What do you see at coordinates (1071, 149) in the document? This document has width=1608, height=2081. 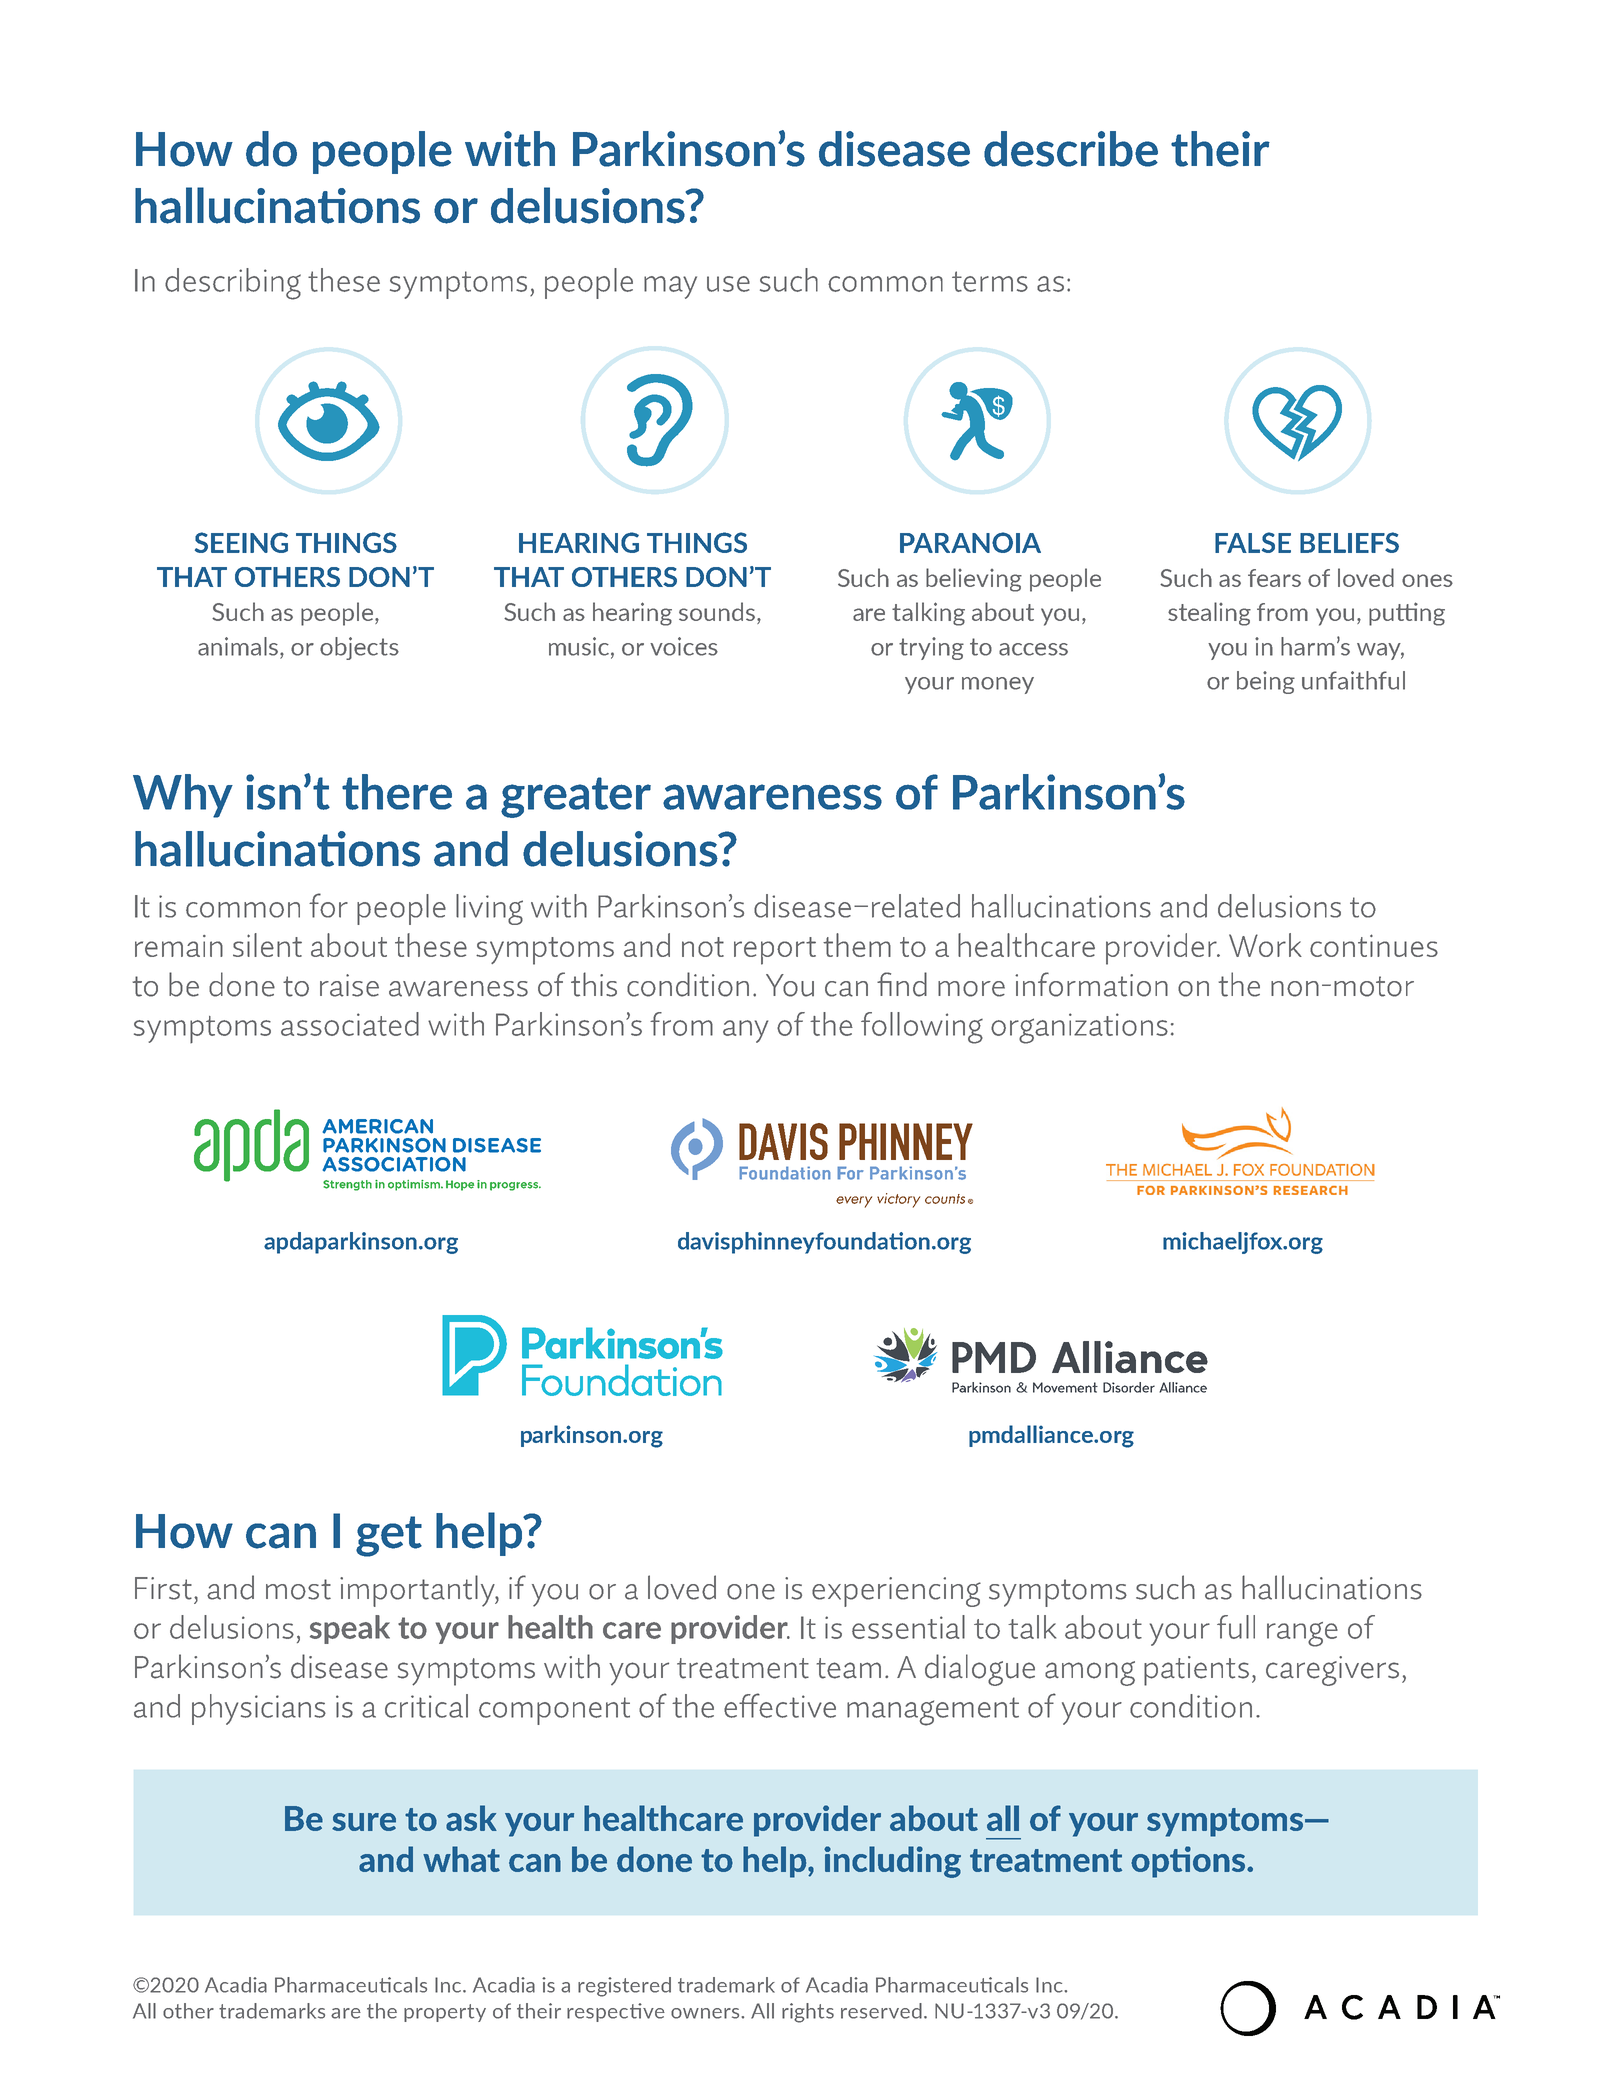 I see `describe` at bounding box center [1071, 149].
